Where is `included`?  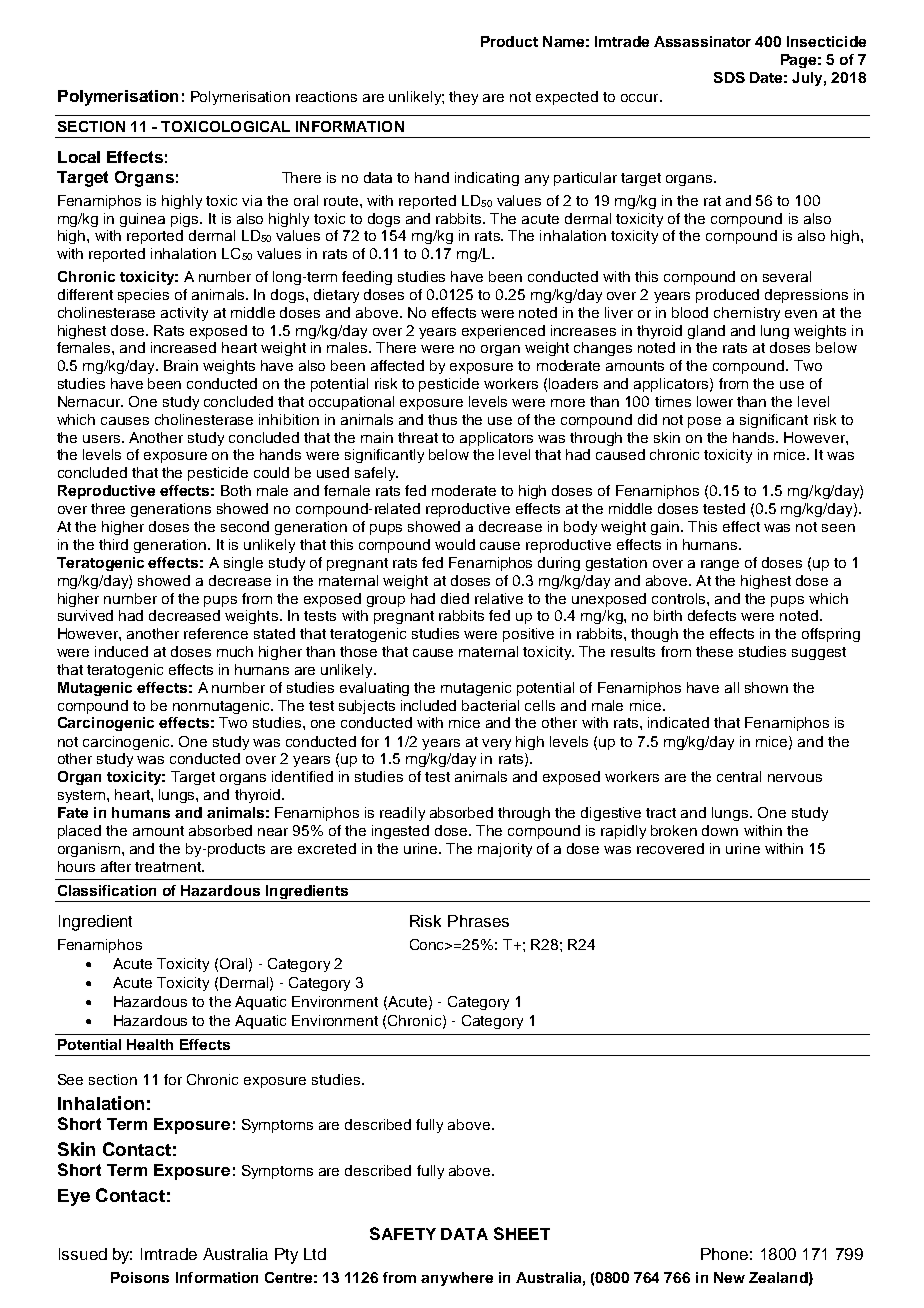 included is located at coordinates (428, 705).
